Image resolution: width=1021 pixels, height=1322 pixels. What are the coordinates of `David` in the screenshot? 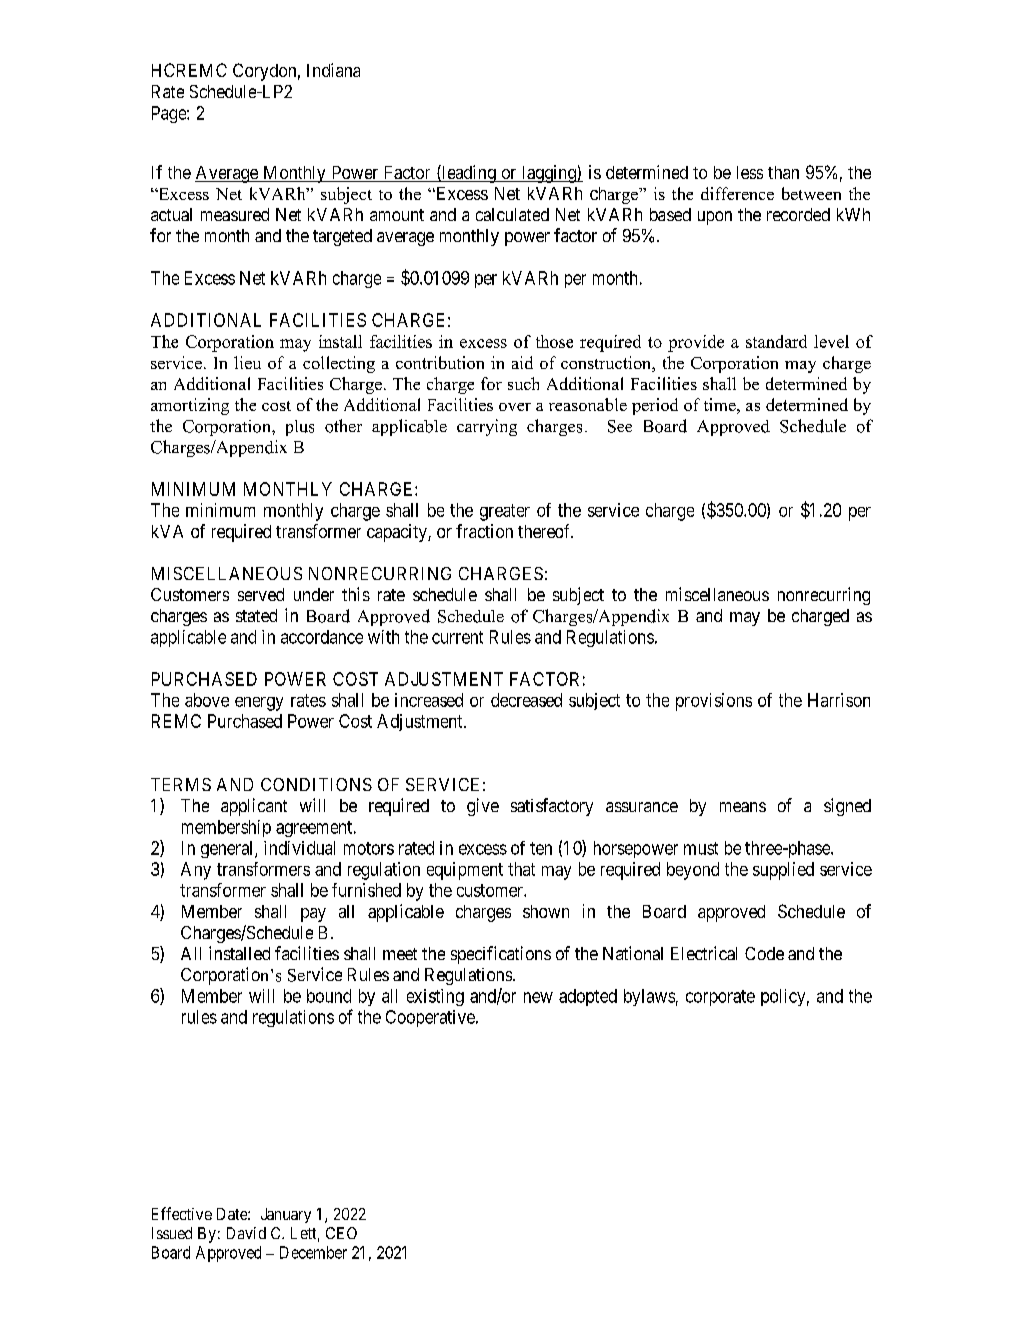 It's located at (246, 1233).
